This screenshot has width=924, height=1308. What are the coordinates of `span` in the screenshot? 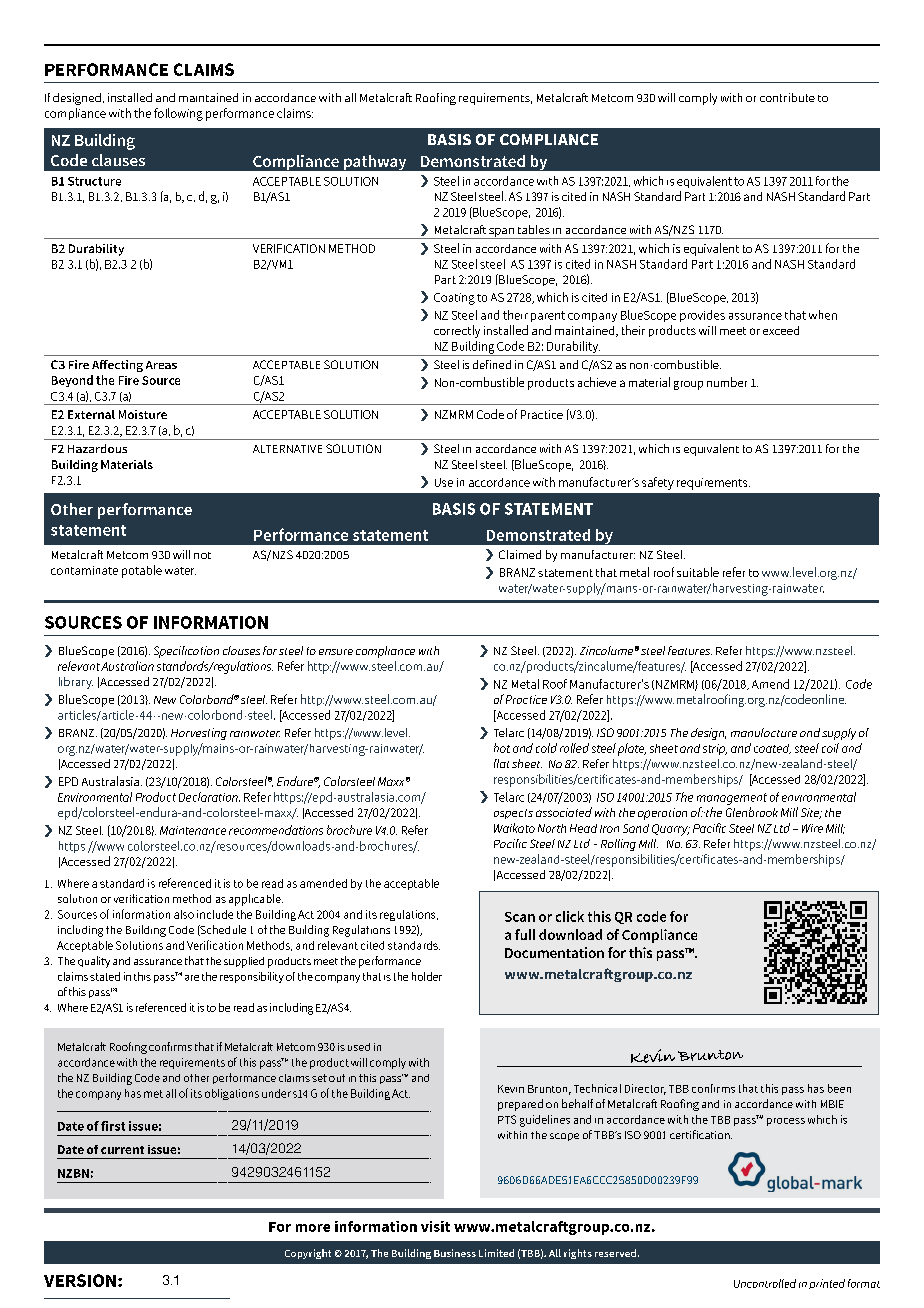 It's located at (501, 233).
